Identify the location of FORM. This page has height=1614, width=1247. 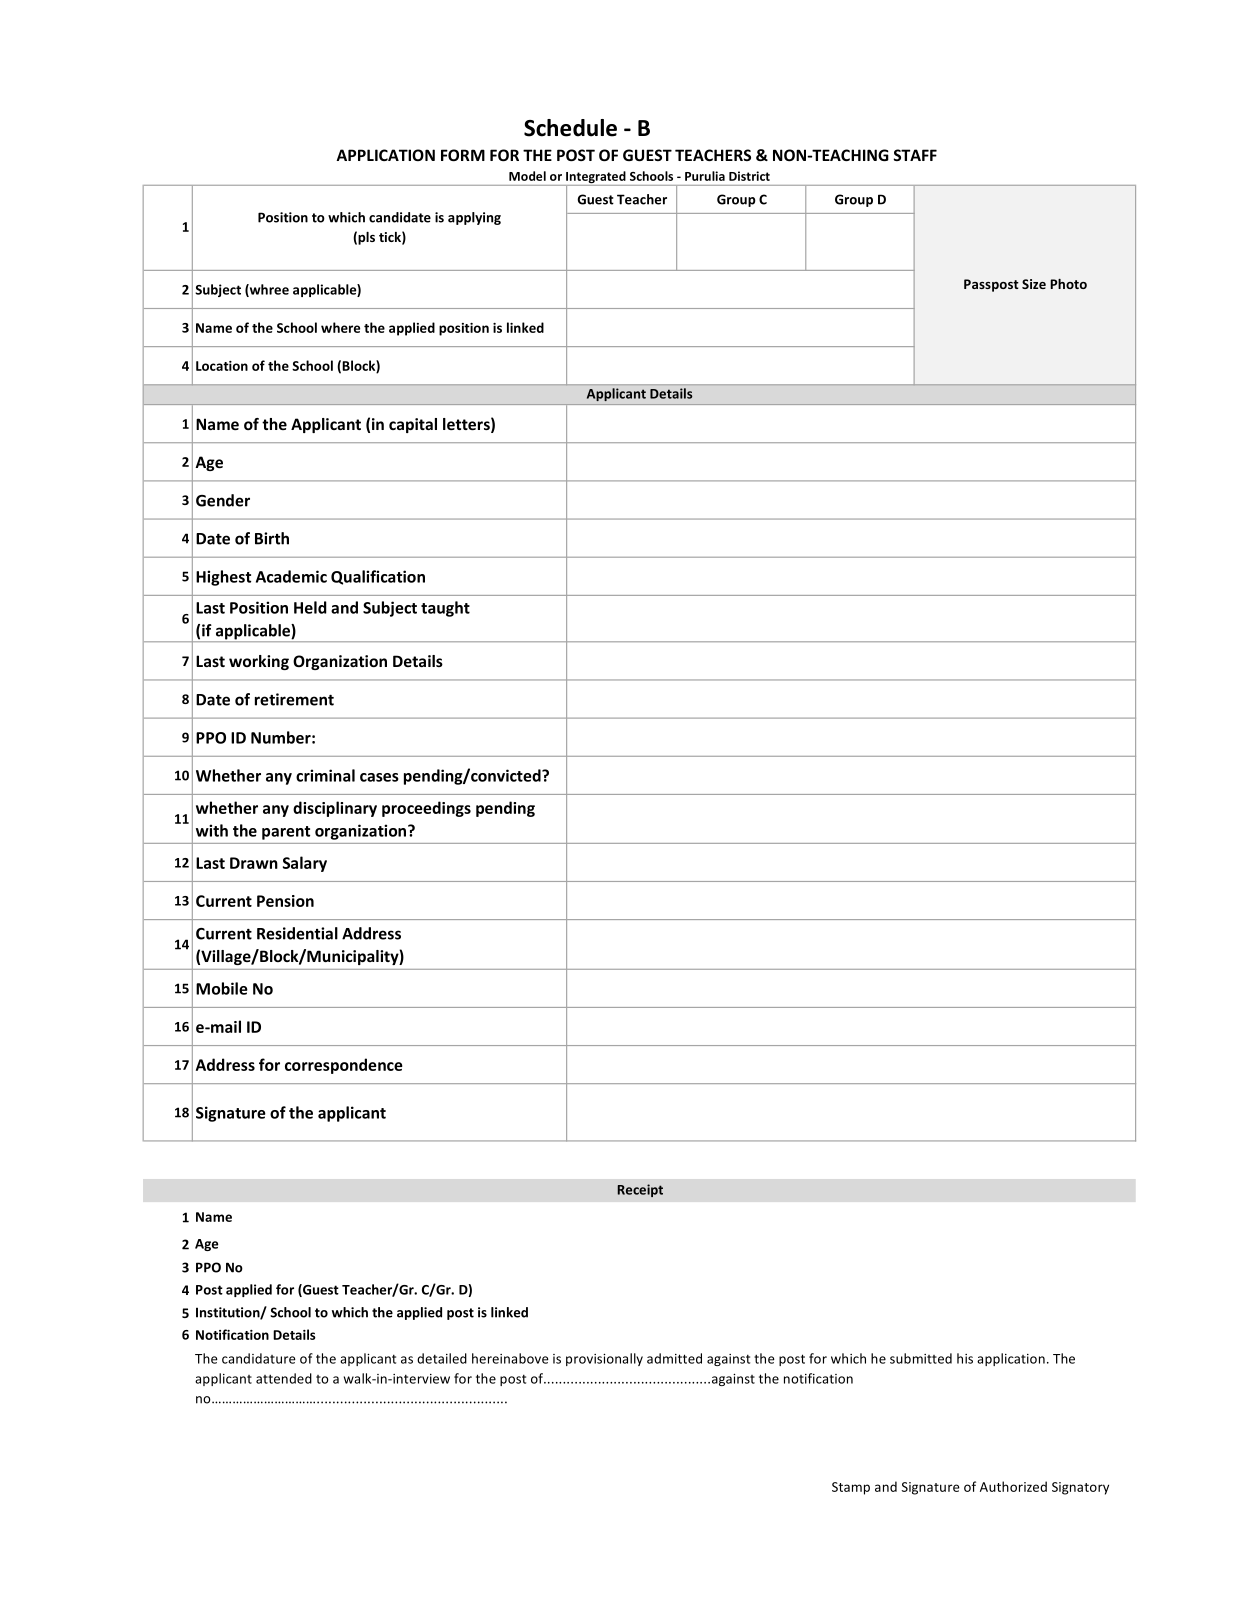
(463, 155).
